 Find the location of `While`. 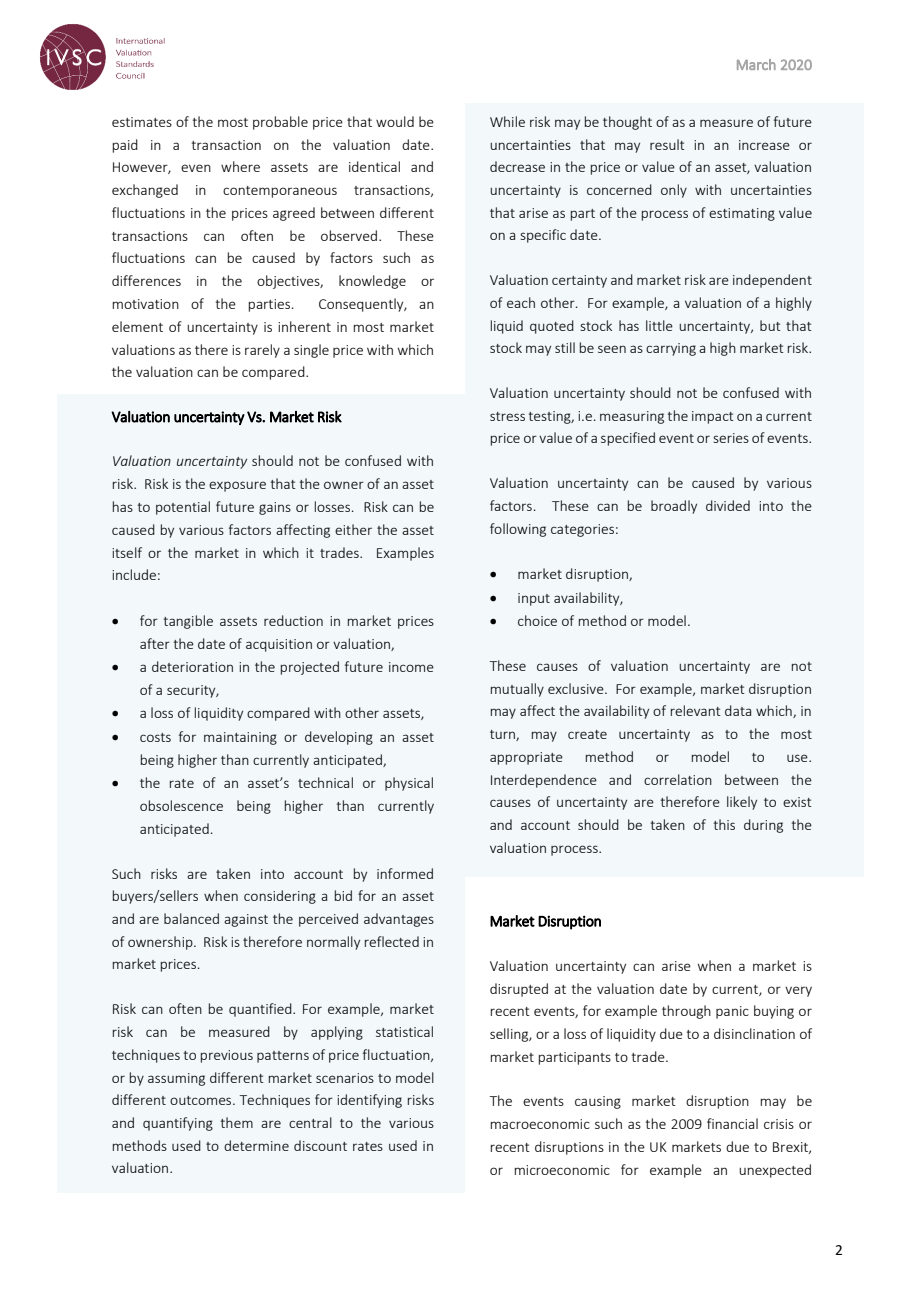

While is located at coordinates (507, 121).
